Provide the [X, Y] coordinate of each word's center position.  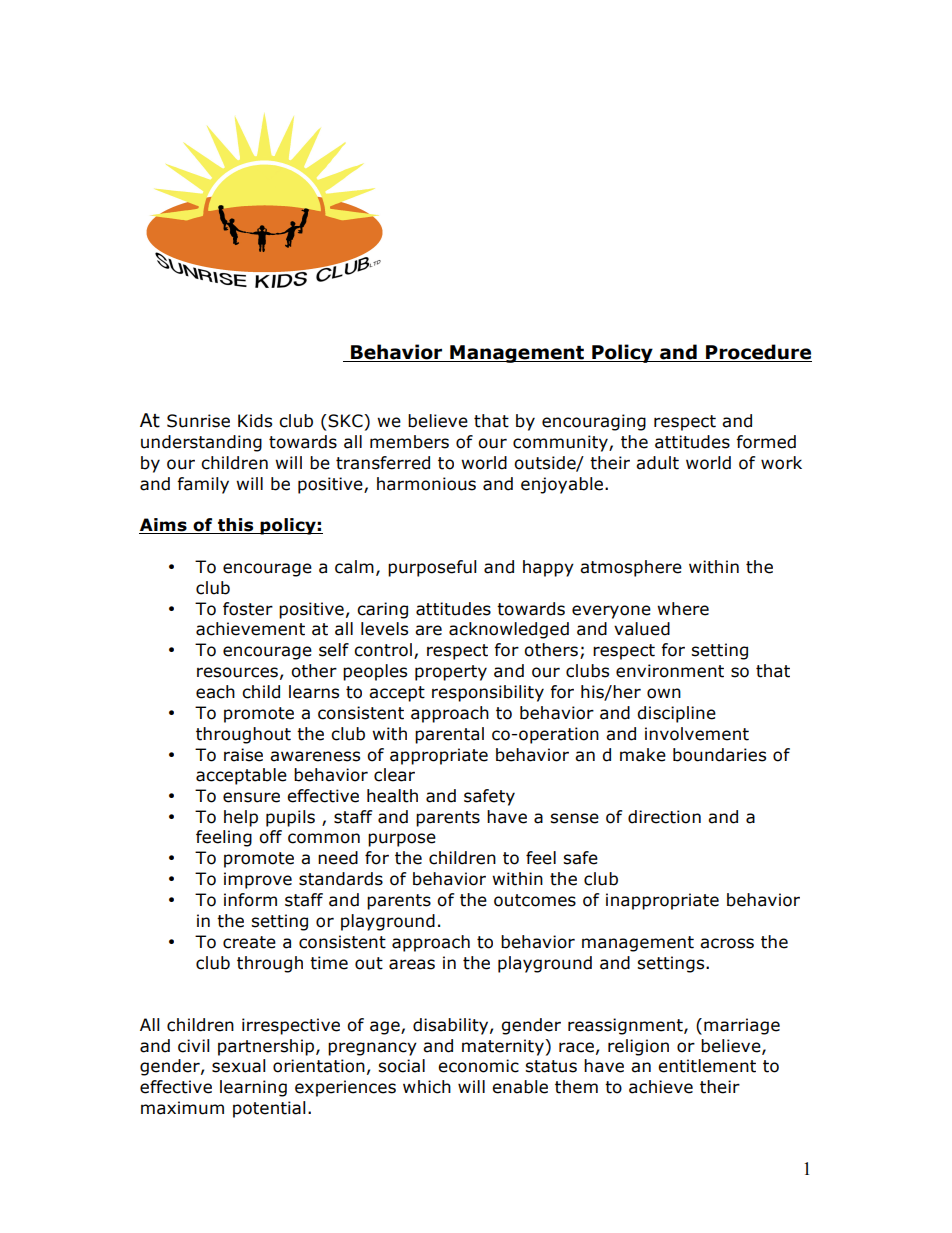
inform [250, 900]
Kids [255, 421]
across [727, 943]
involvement [697, 734]
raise [243, 755]
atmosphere [631, 568]
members [409, 442]
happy [548, 568]
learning [253, 1088]
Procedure [758, 353]
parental [449, 735]
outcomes [535, 900]
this [236, 526]
